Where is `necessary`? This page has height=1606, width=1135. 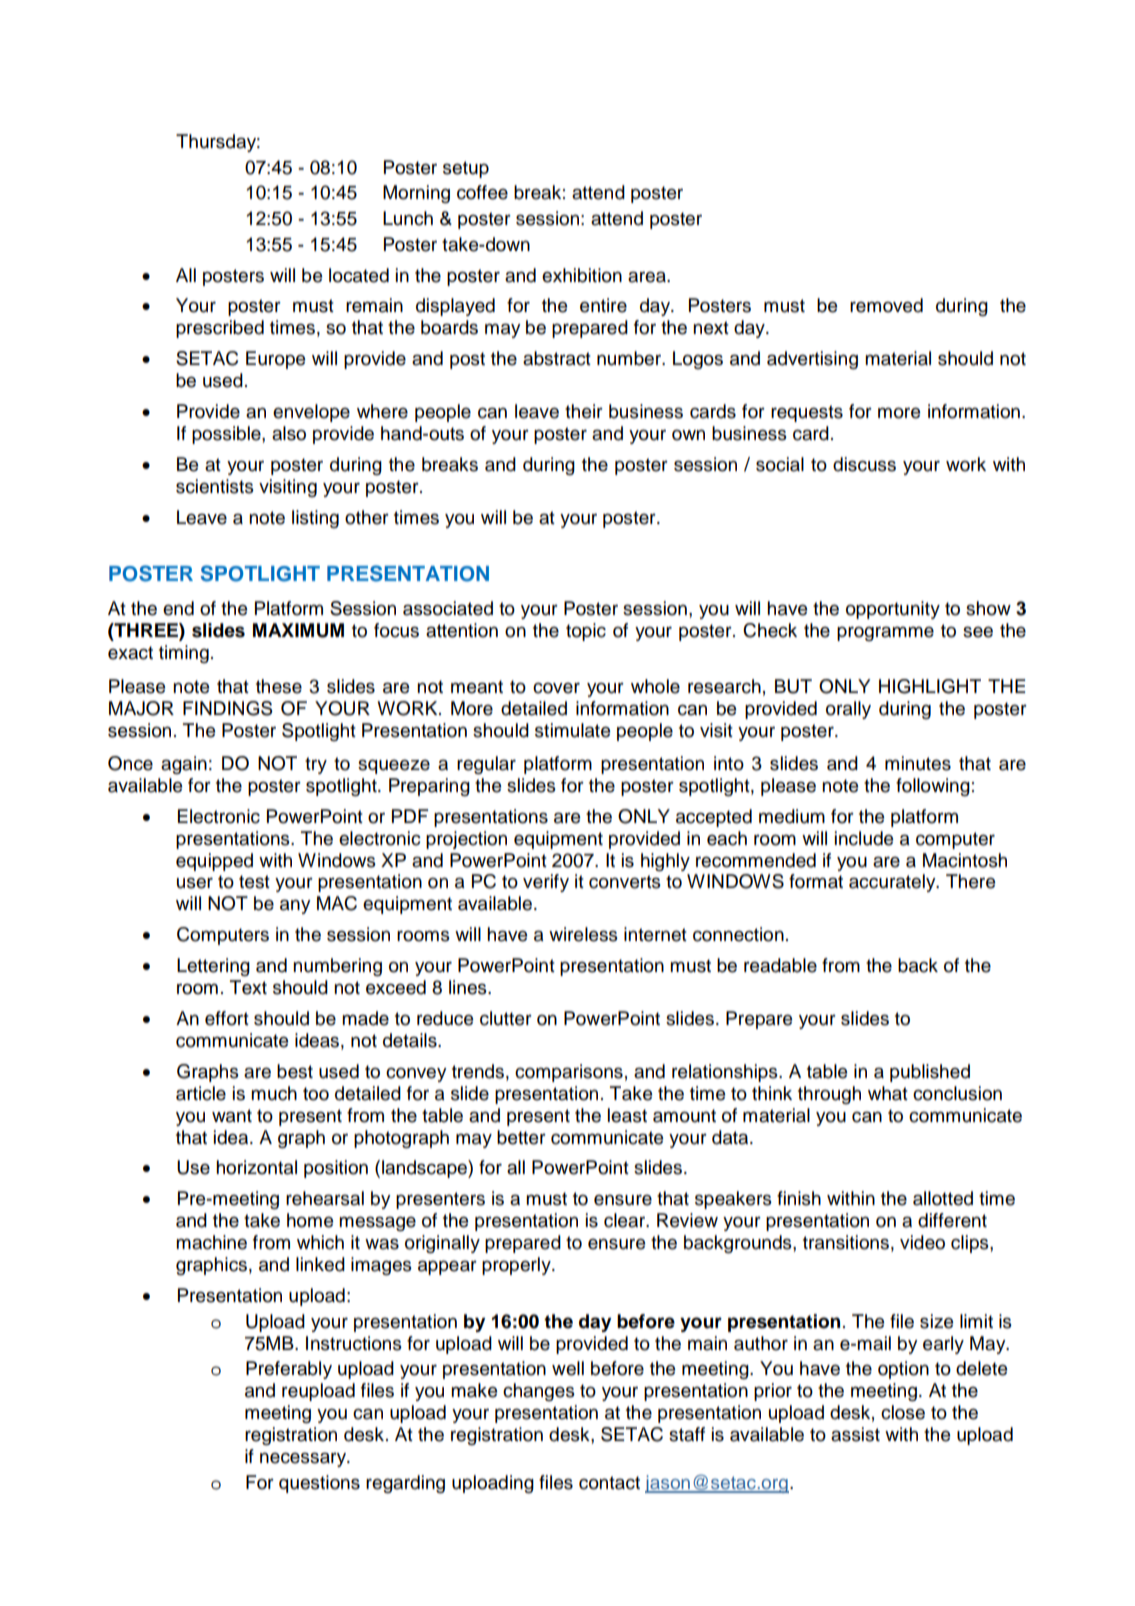 necessary is located at coordinates (304, 1459).
